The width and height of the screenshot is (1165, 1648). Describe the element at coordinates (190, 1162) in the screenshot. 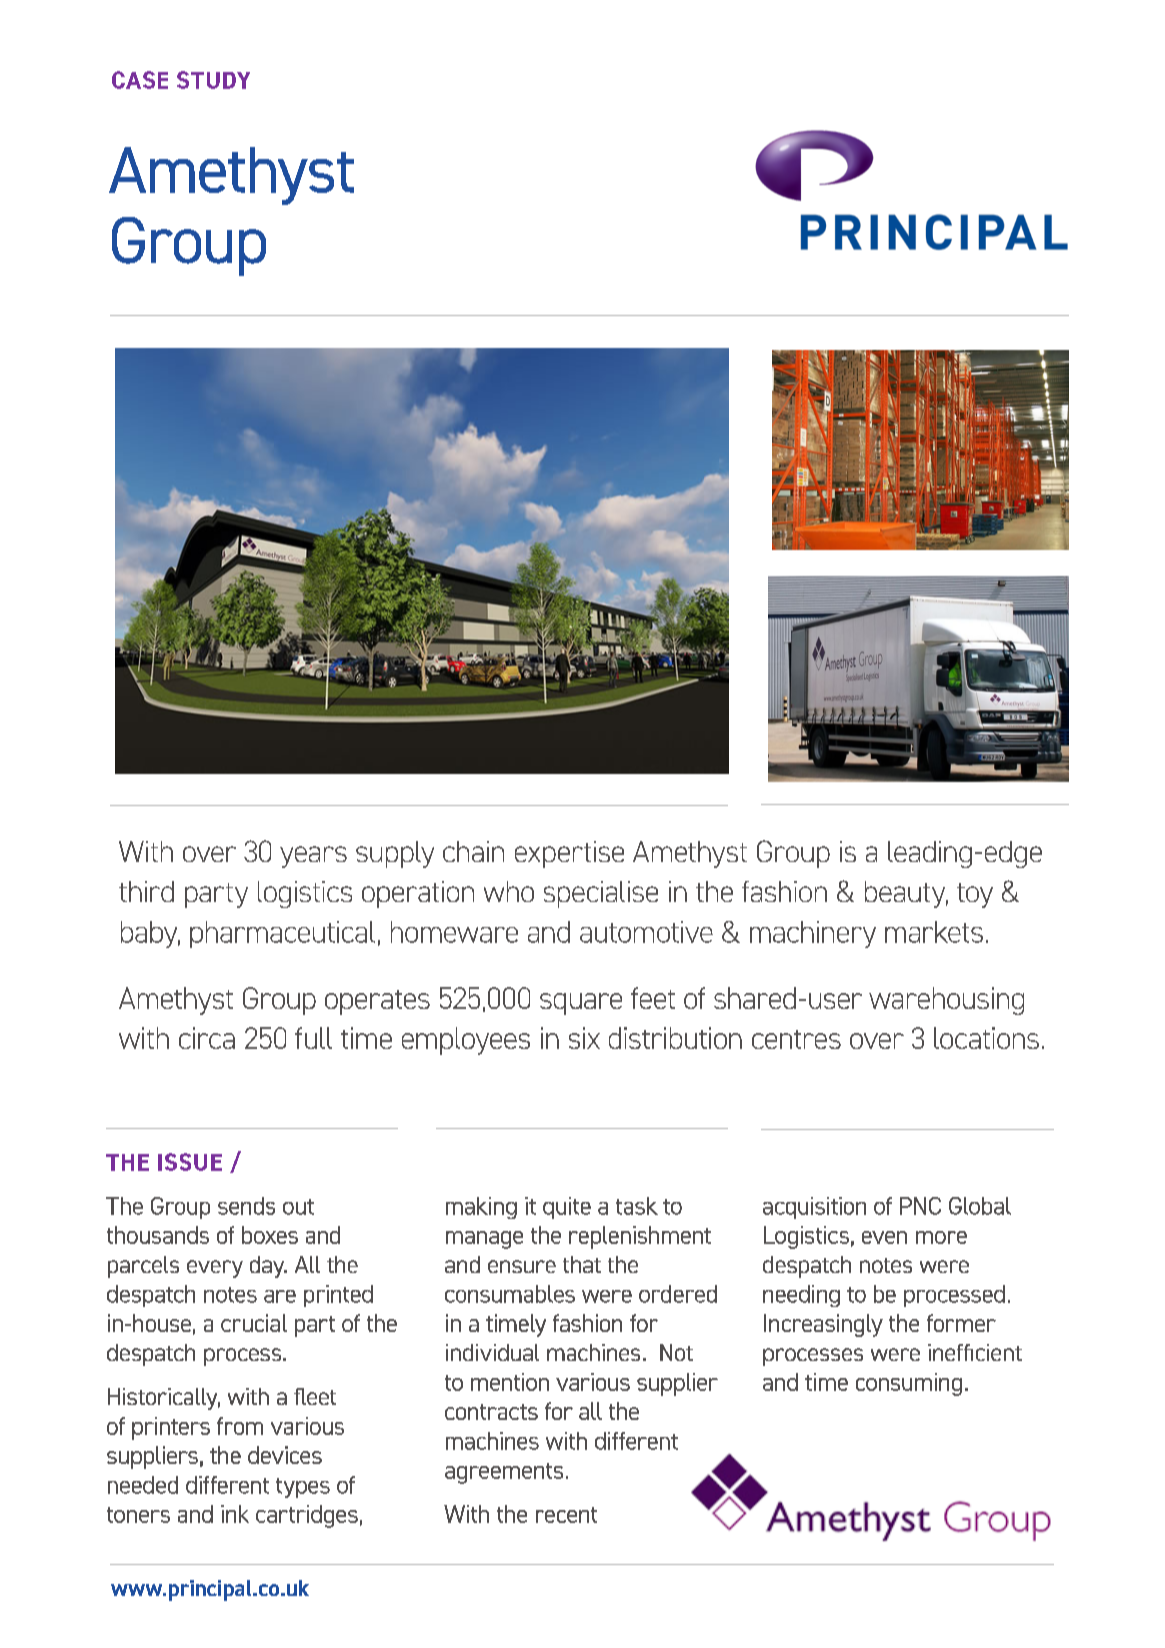

I see `ISSUE` at that location.
